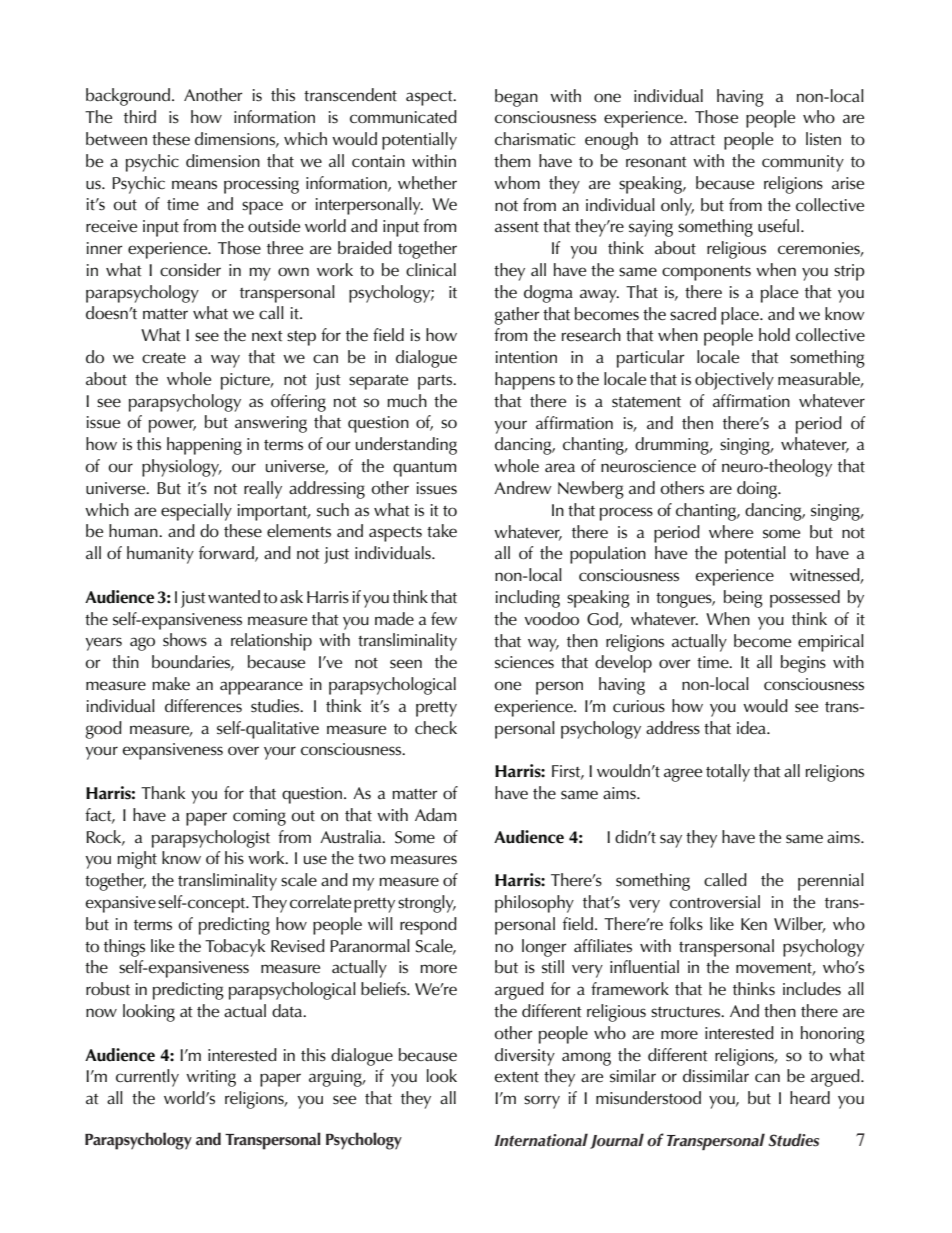 Image resolution: width=952 pixels, height=1233 pixels. What do you see at coordinates (164, 358) in the document?
I see `create` at bounding box center [164, 358].
